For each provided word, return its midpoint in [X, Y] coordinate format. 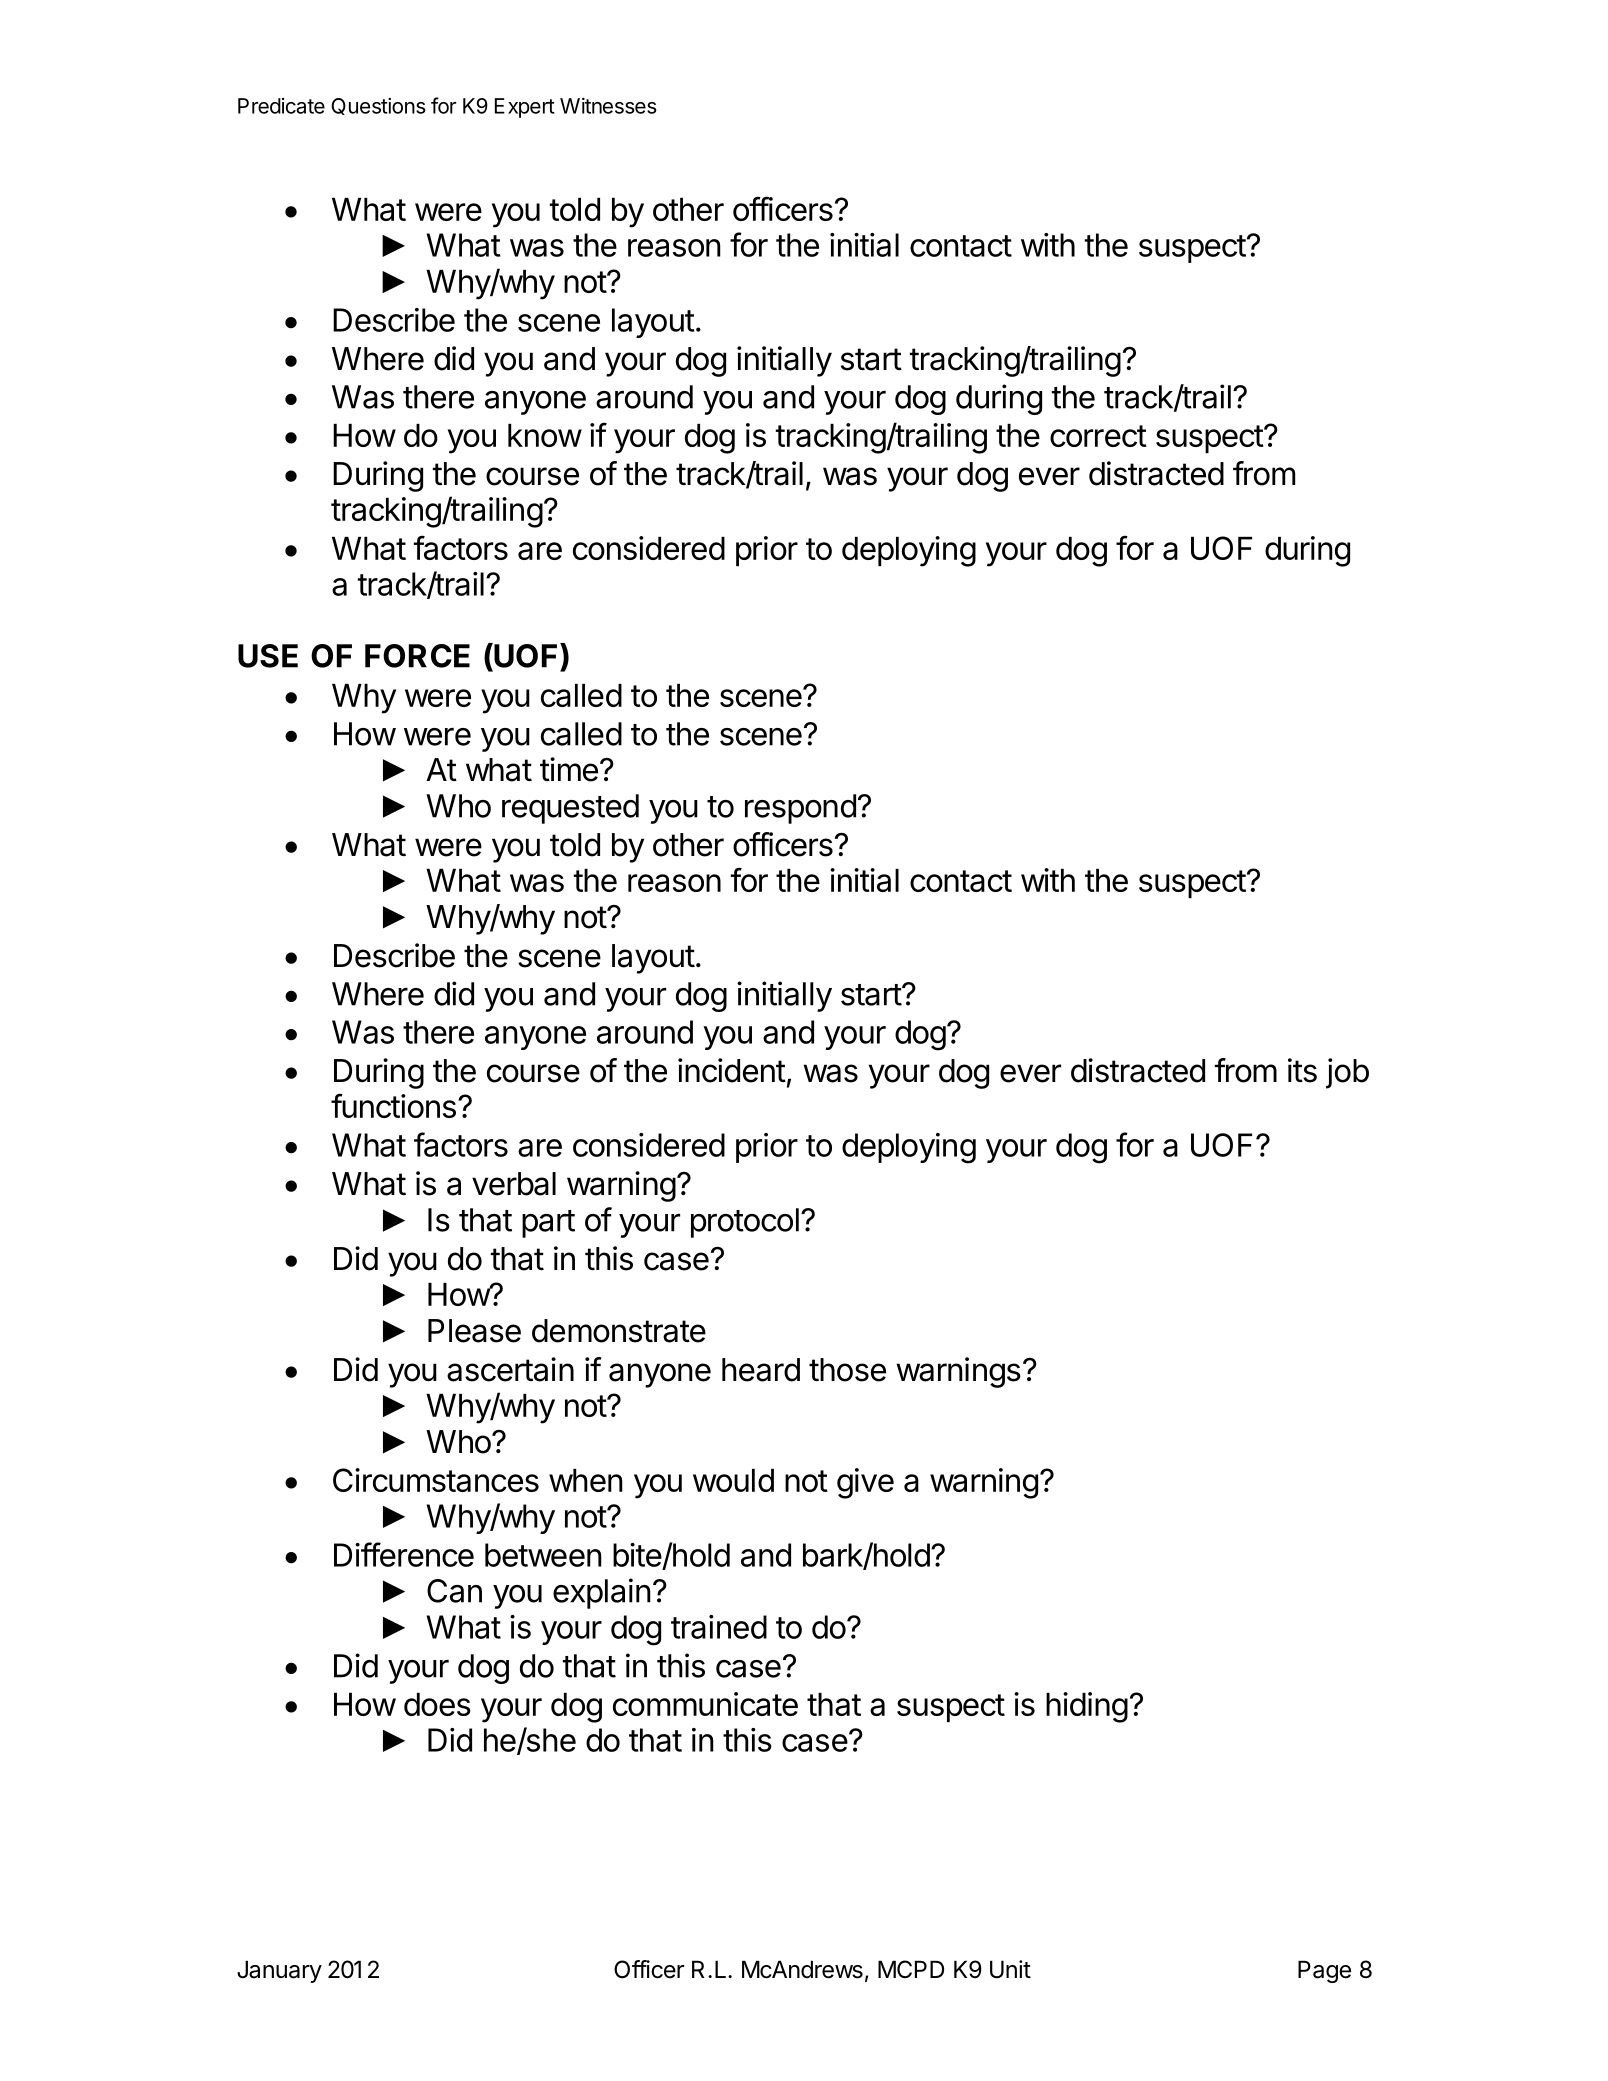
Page [1324, 1971]
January [279, 1971]
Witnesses [608, 106]
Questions [378, 106]
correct [1098, 436]
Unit [1010, 1969]
